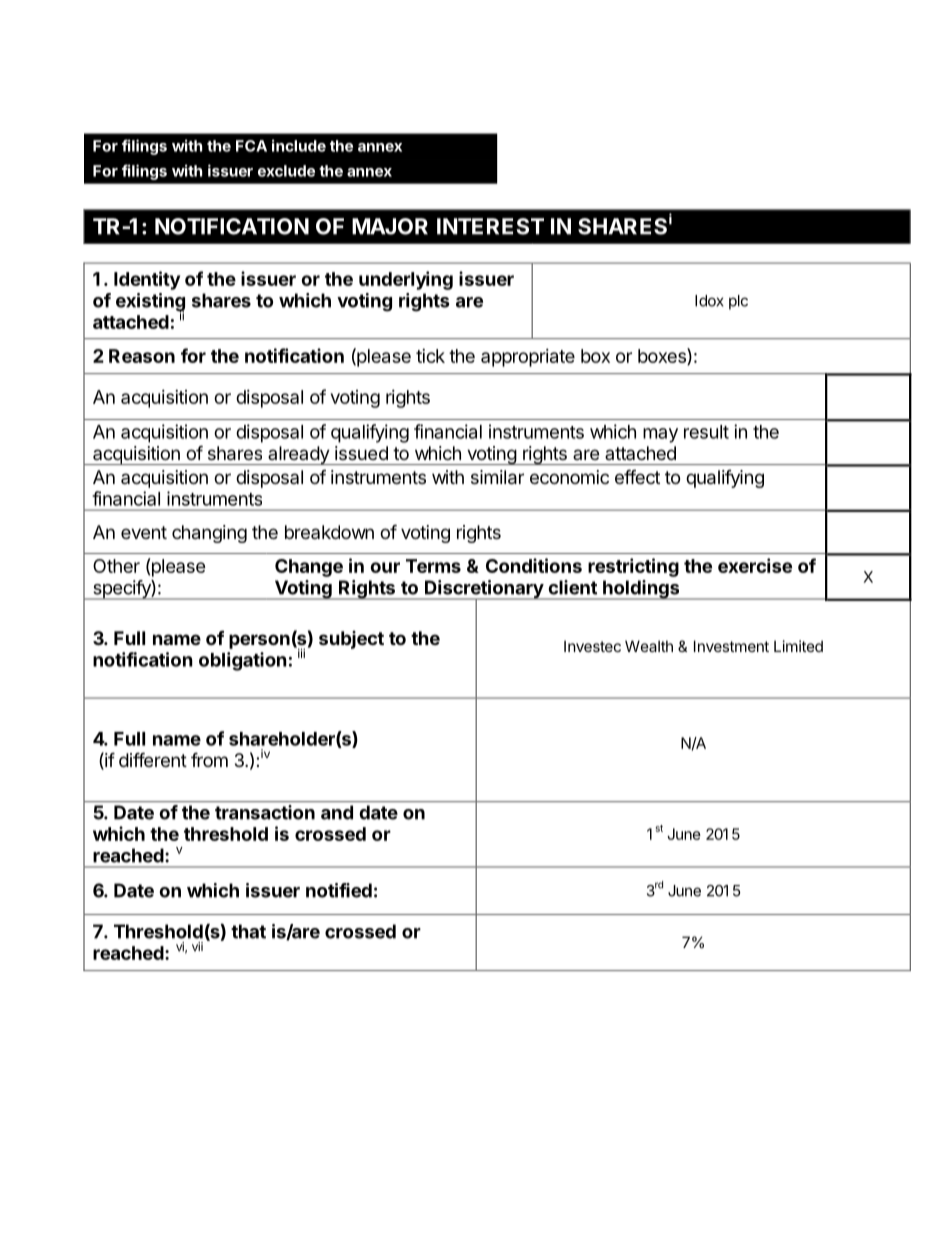 The image size is (952, 1233). I want to click on Terms, so click(433, 566).
